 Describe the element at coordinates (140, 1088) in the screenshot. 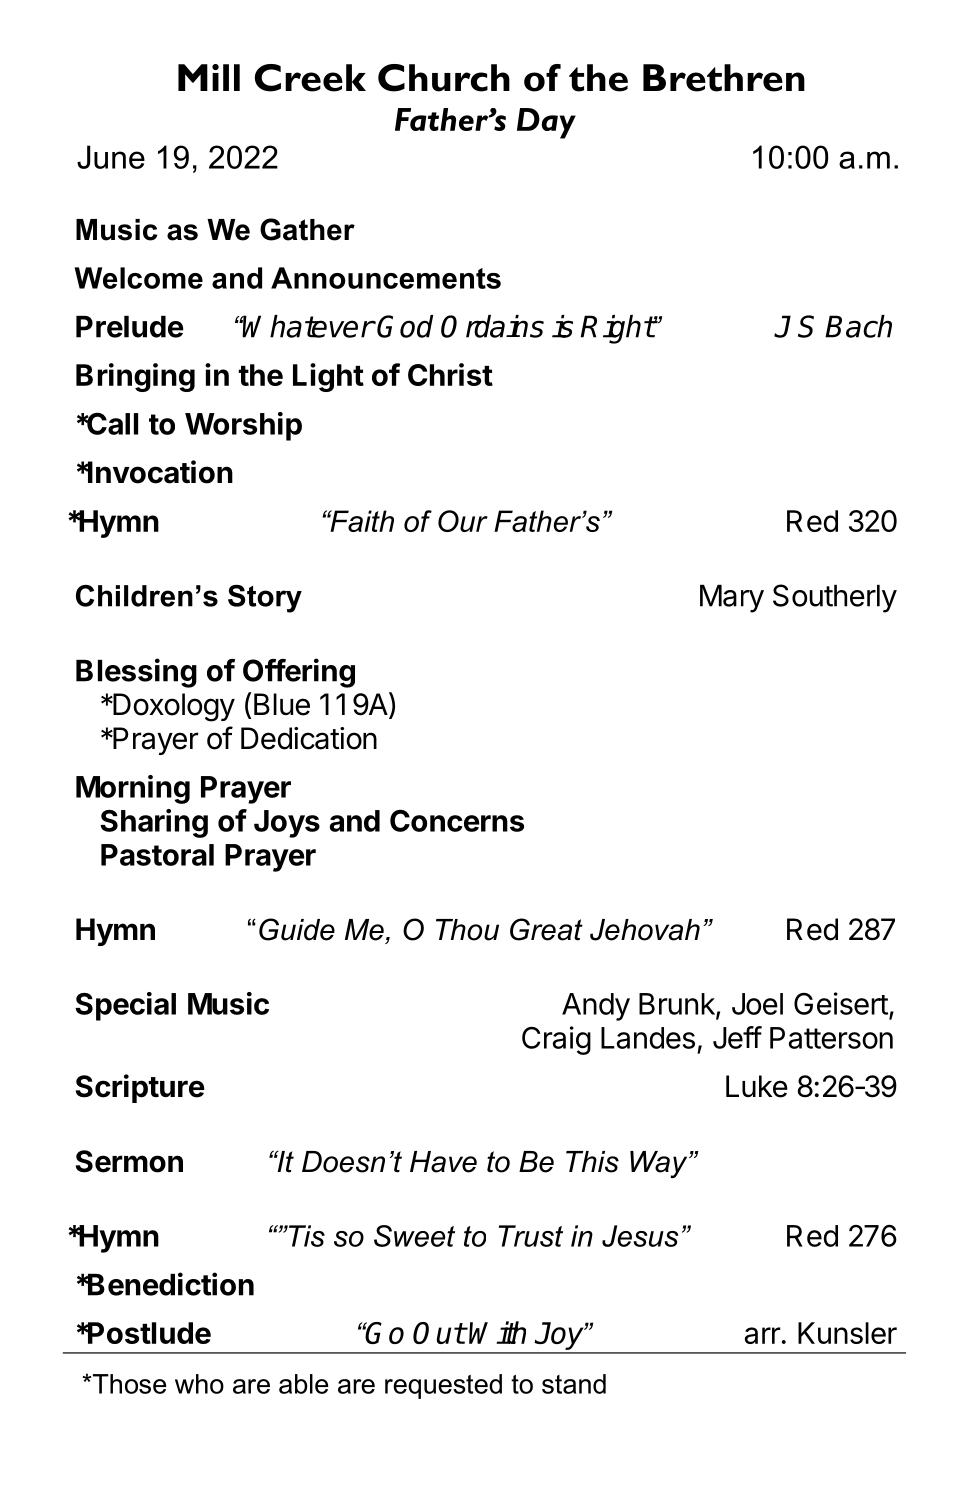

I see `Scripture` at that location.
